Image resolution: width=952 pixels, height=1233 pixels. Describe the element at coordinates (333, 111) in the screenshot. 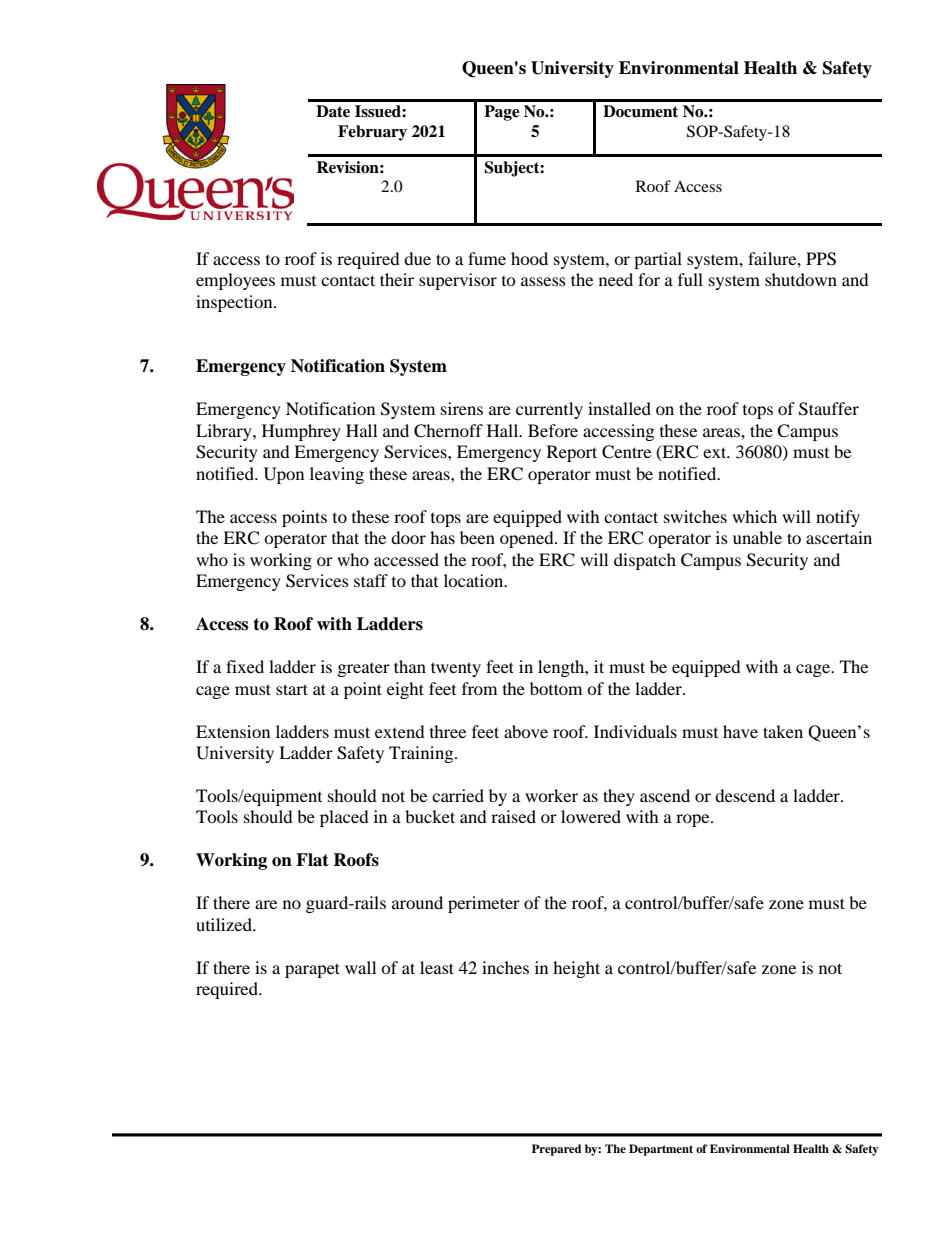

I see `Date` at that location.
